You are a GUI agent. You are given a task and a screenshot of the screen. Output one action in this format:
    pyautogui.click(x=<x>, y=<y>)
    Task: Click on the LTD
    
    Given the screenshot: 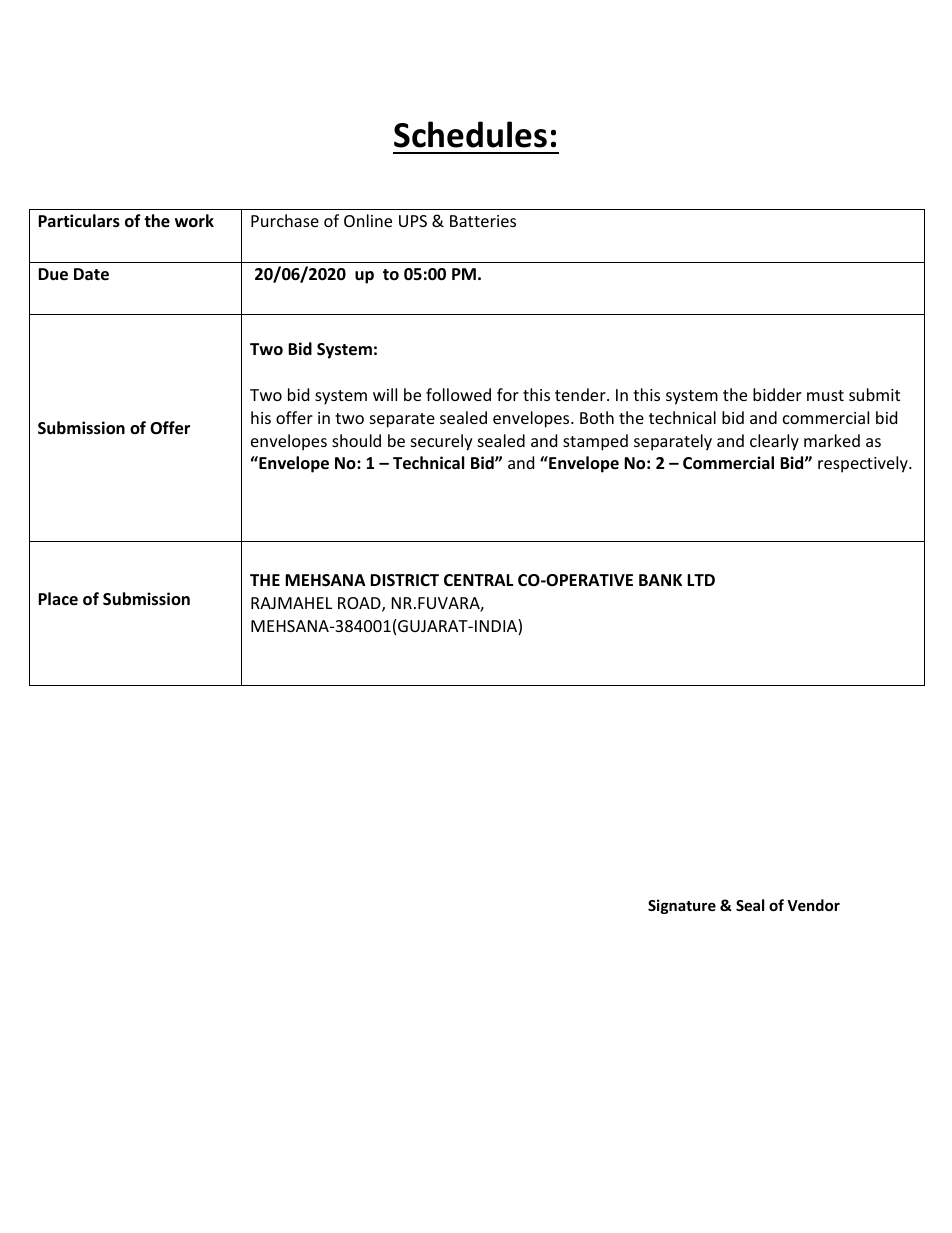 What is the action you would take?
    pyautogui.click(x=701, y=580)
